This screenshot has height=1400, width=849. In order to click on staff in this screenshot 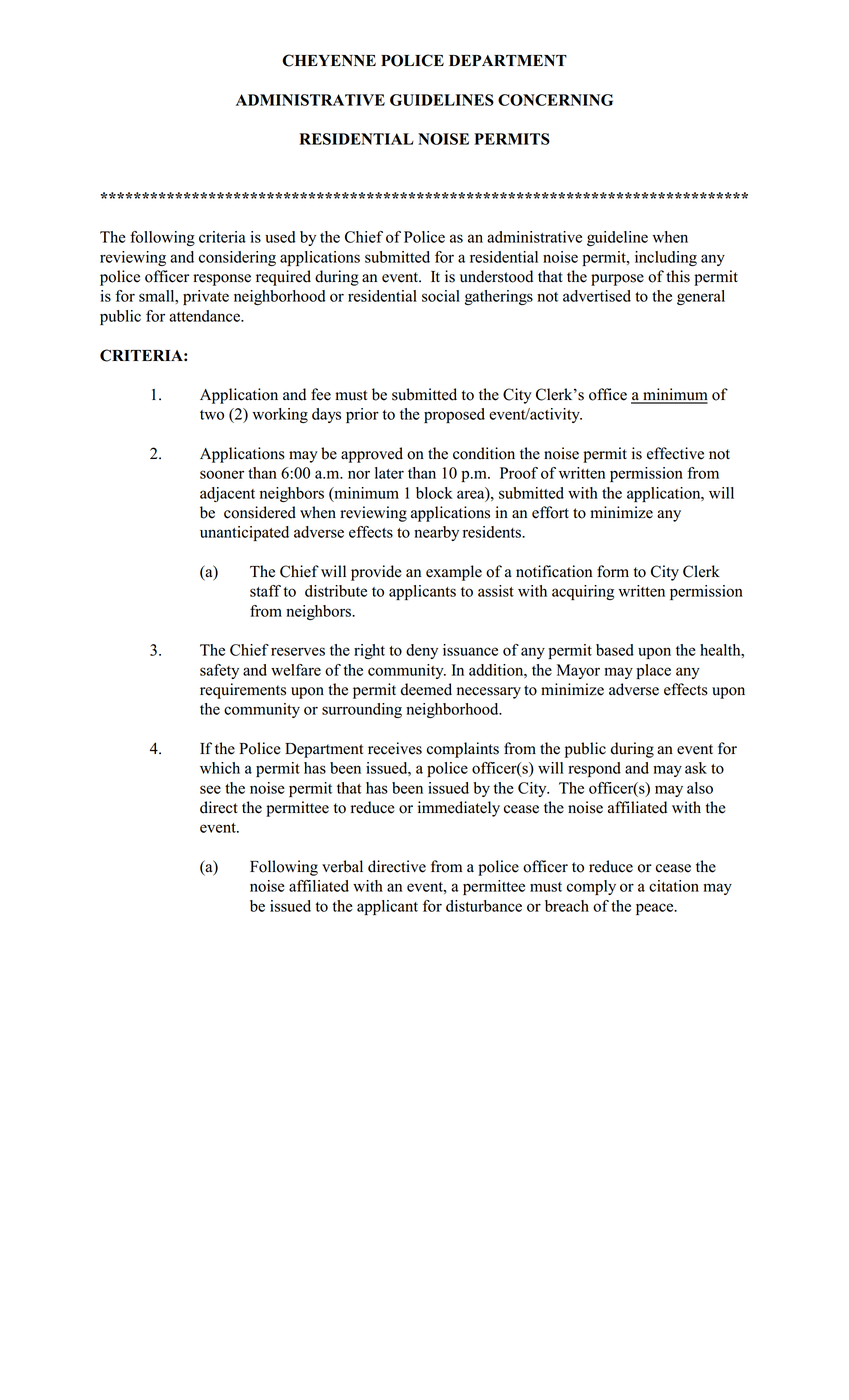, I will do `click(265, 591)`.
